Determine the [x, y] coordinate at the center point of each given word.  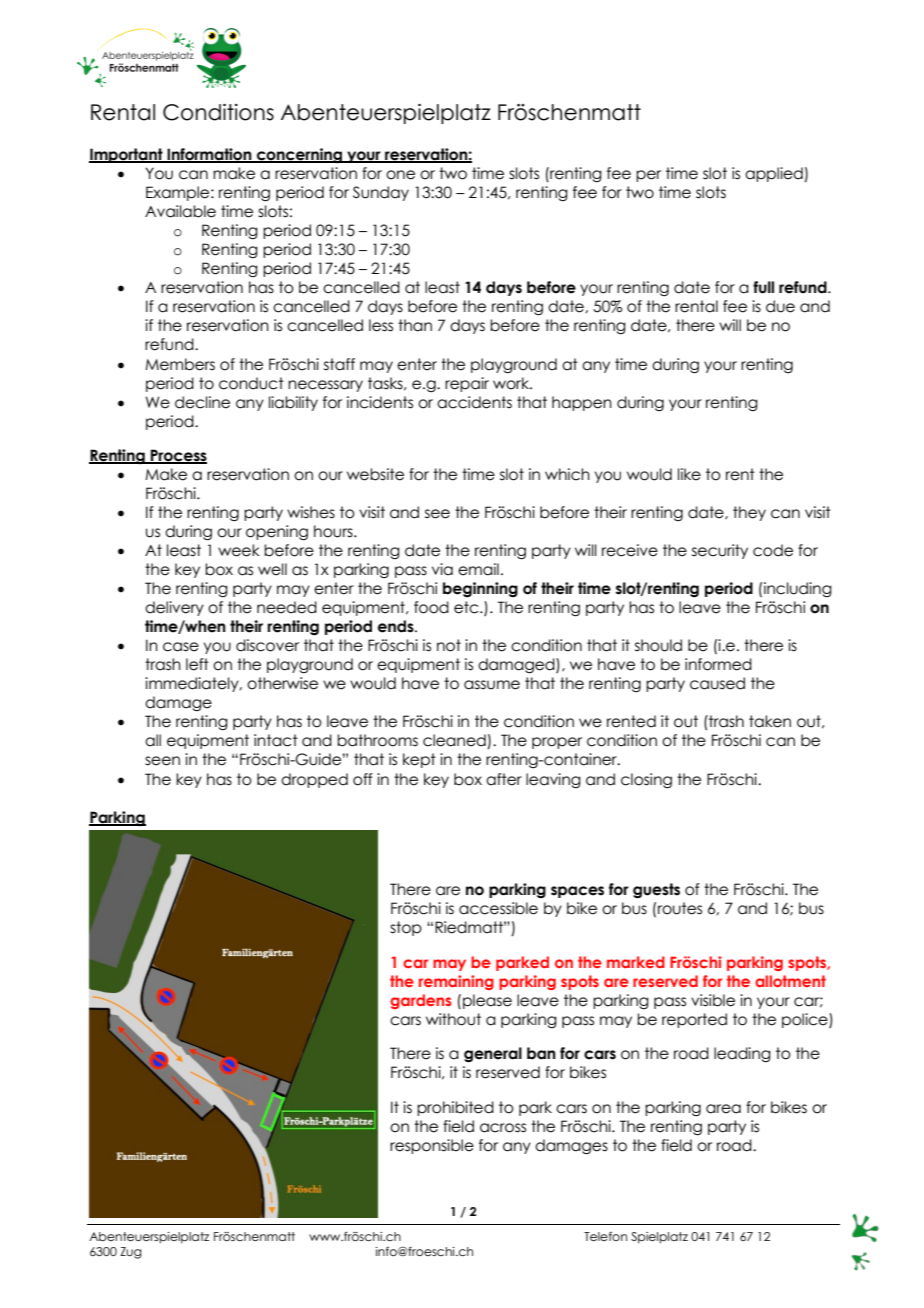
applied [775, 174]
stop [406, 928]
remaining [456, 982]
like [689, 474]
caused [717, 683]
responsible [432, 1146]
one [400, 175]
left [197, 664]
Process [178, 456]
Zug [131, 1253]
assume [492, 685]
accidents [474, 402]
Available [180, 211]
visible [713, 1000]
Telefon [605, 1236]
